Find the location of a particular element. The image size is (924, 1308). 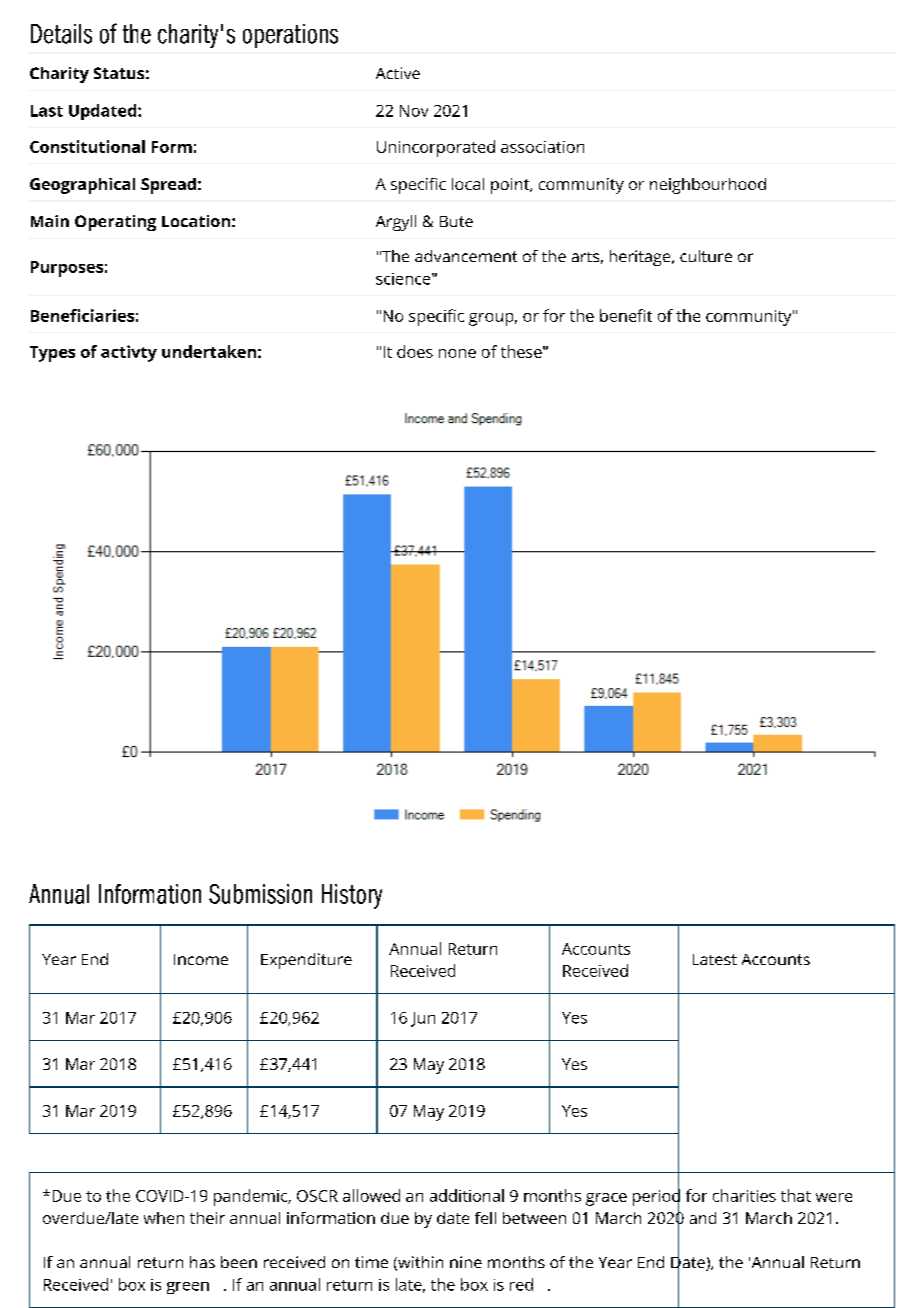

Submission is located at coordinates (260, 894).
